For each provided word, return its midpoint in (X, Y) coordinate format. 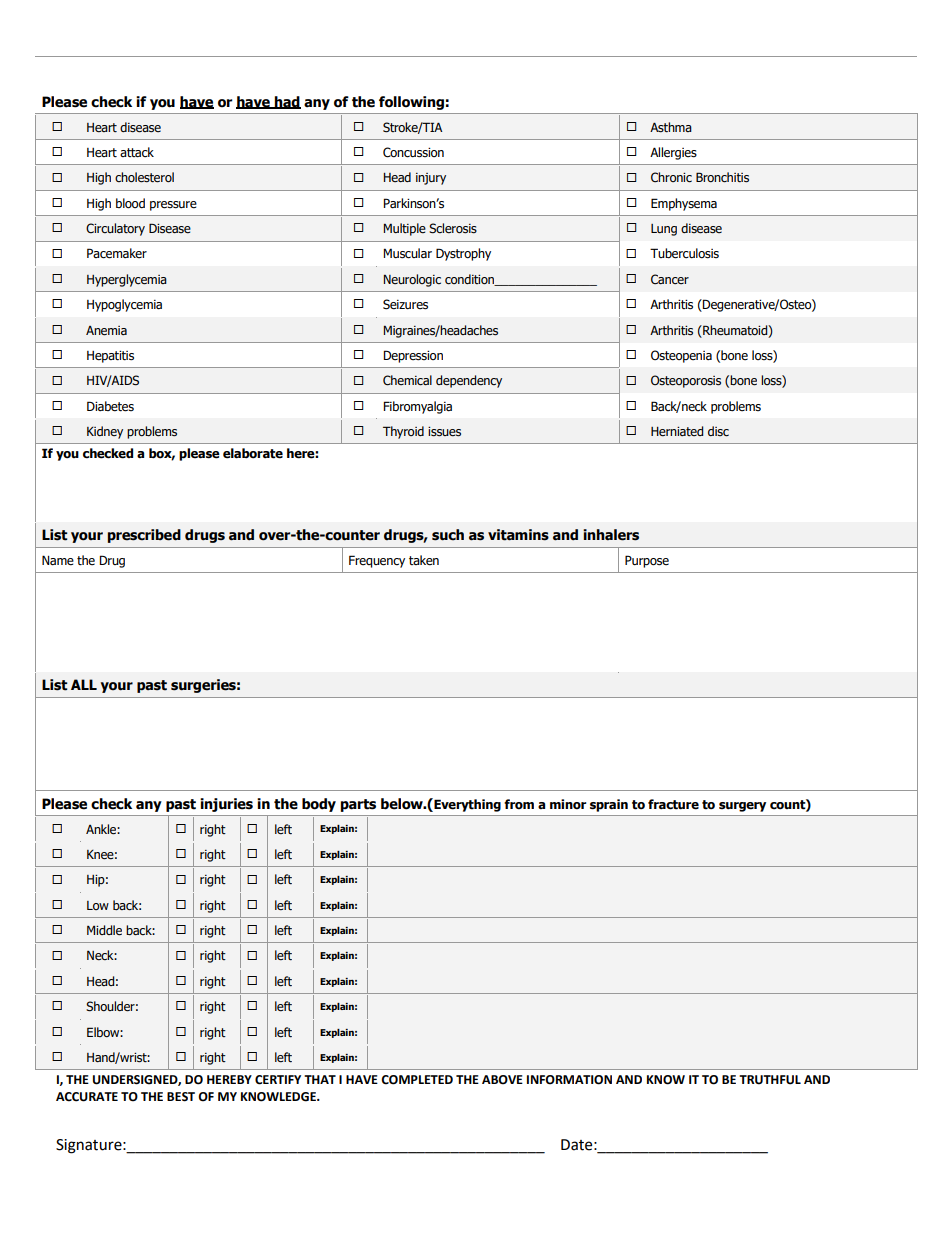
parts (358, 805)
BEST (181, 1097)
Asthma (671, 127)
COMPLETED (417, 1080)
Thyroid (403, 432)
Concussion (413, 152)
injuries (226, 805)
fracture (673, 804)
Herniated (677, 431)
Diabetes (110, 406)
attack (137, 152)
